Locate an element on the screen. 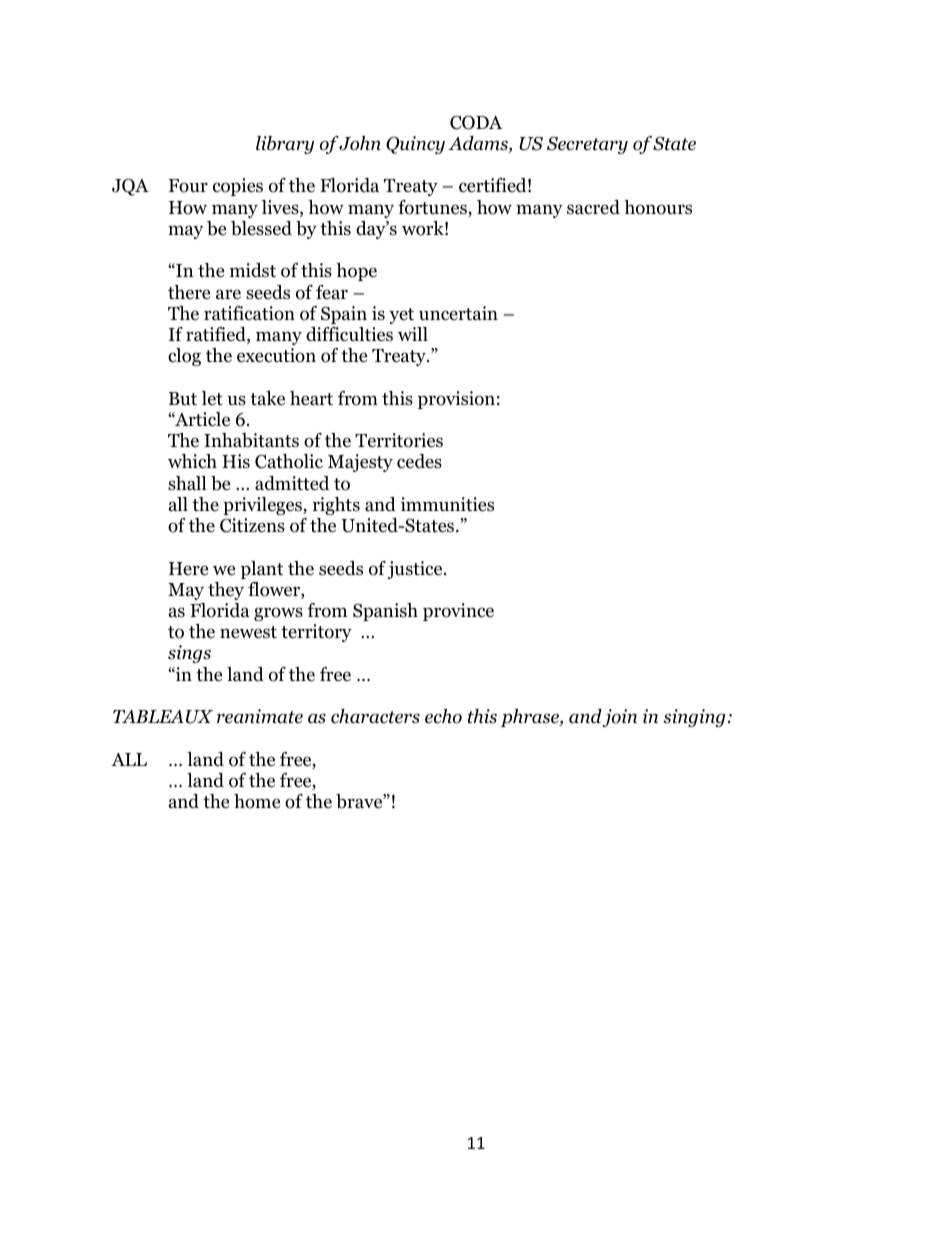 The width and height of the screenshot is (952, 1233). Secretary is located at coordinates (587, 145).
